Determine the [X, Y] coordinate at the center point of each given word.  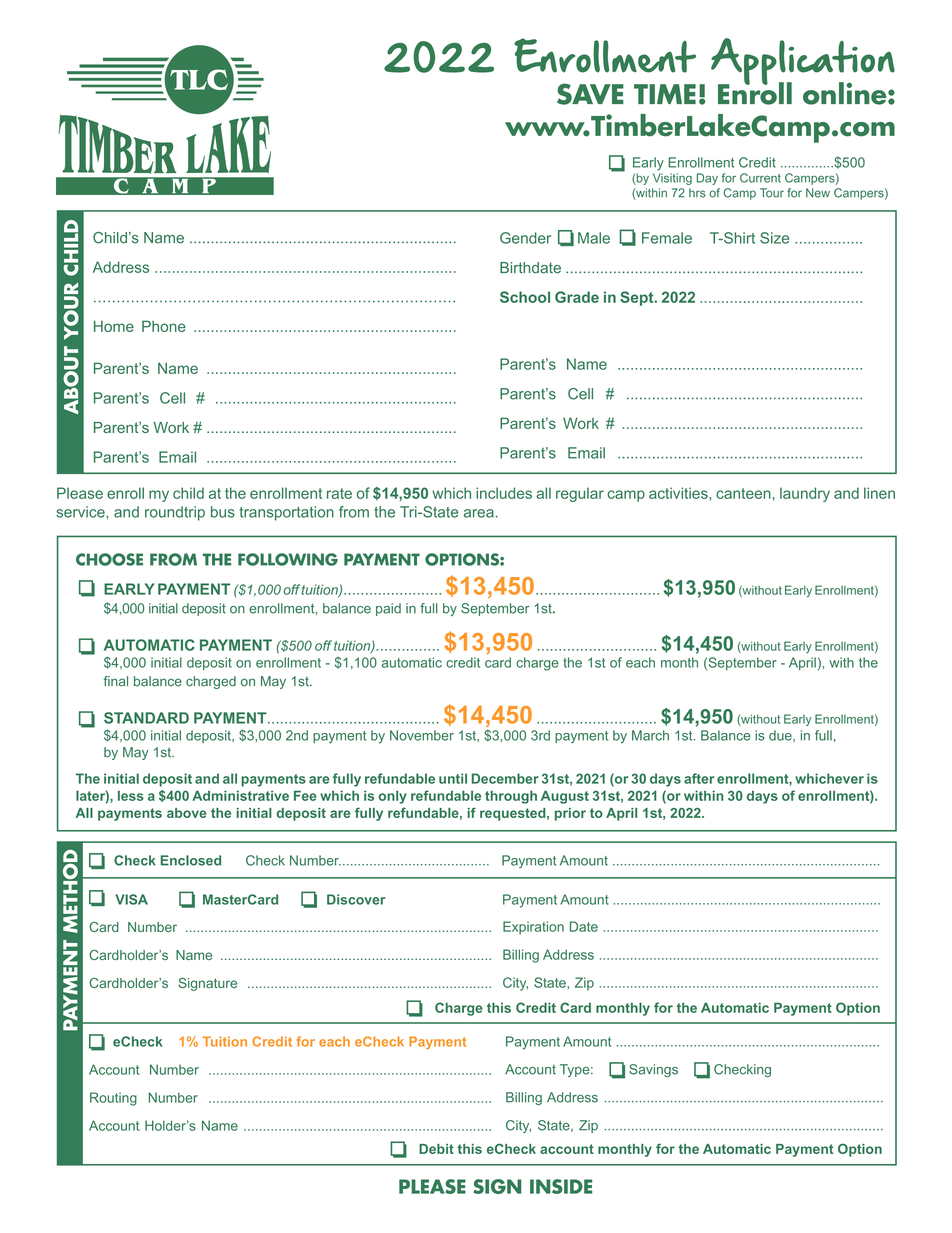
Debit [436, 1149]
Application [803, 62]
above [187, 813]
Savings [653, 1070]
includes [504, 493]
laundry [805, 494]
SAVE [590, 94]
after [699, 778]
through [511, 797]
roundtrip [175, 513]
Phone [164, 326]
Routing [113, 1099]
